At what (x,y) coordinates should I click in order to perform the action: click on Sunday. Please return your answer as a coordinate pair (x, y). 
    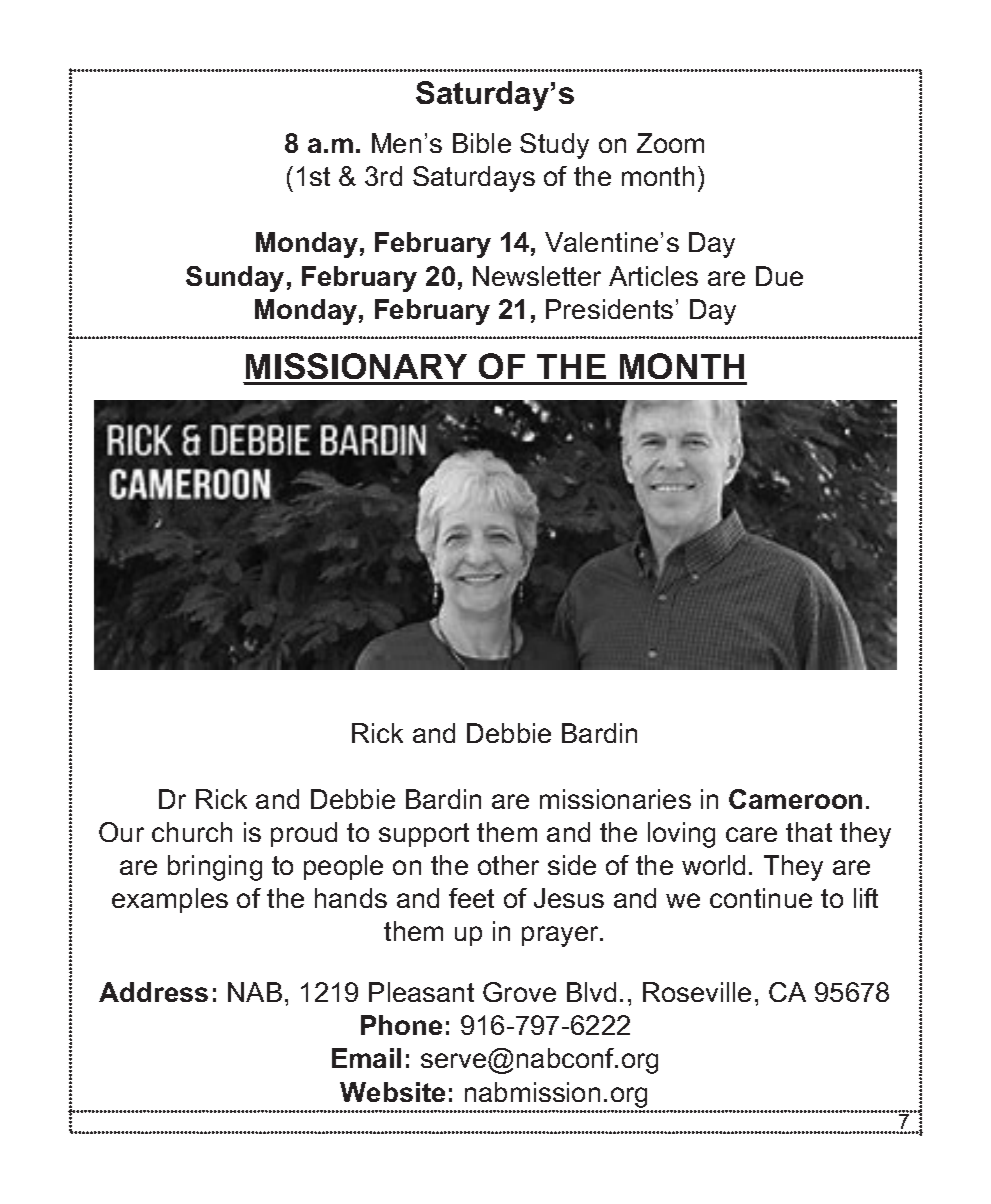
    Looking at the image, I should click on (235, 279).
